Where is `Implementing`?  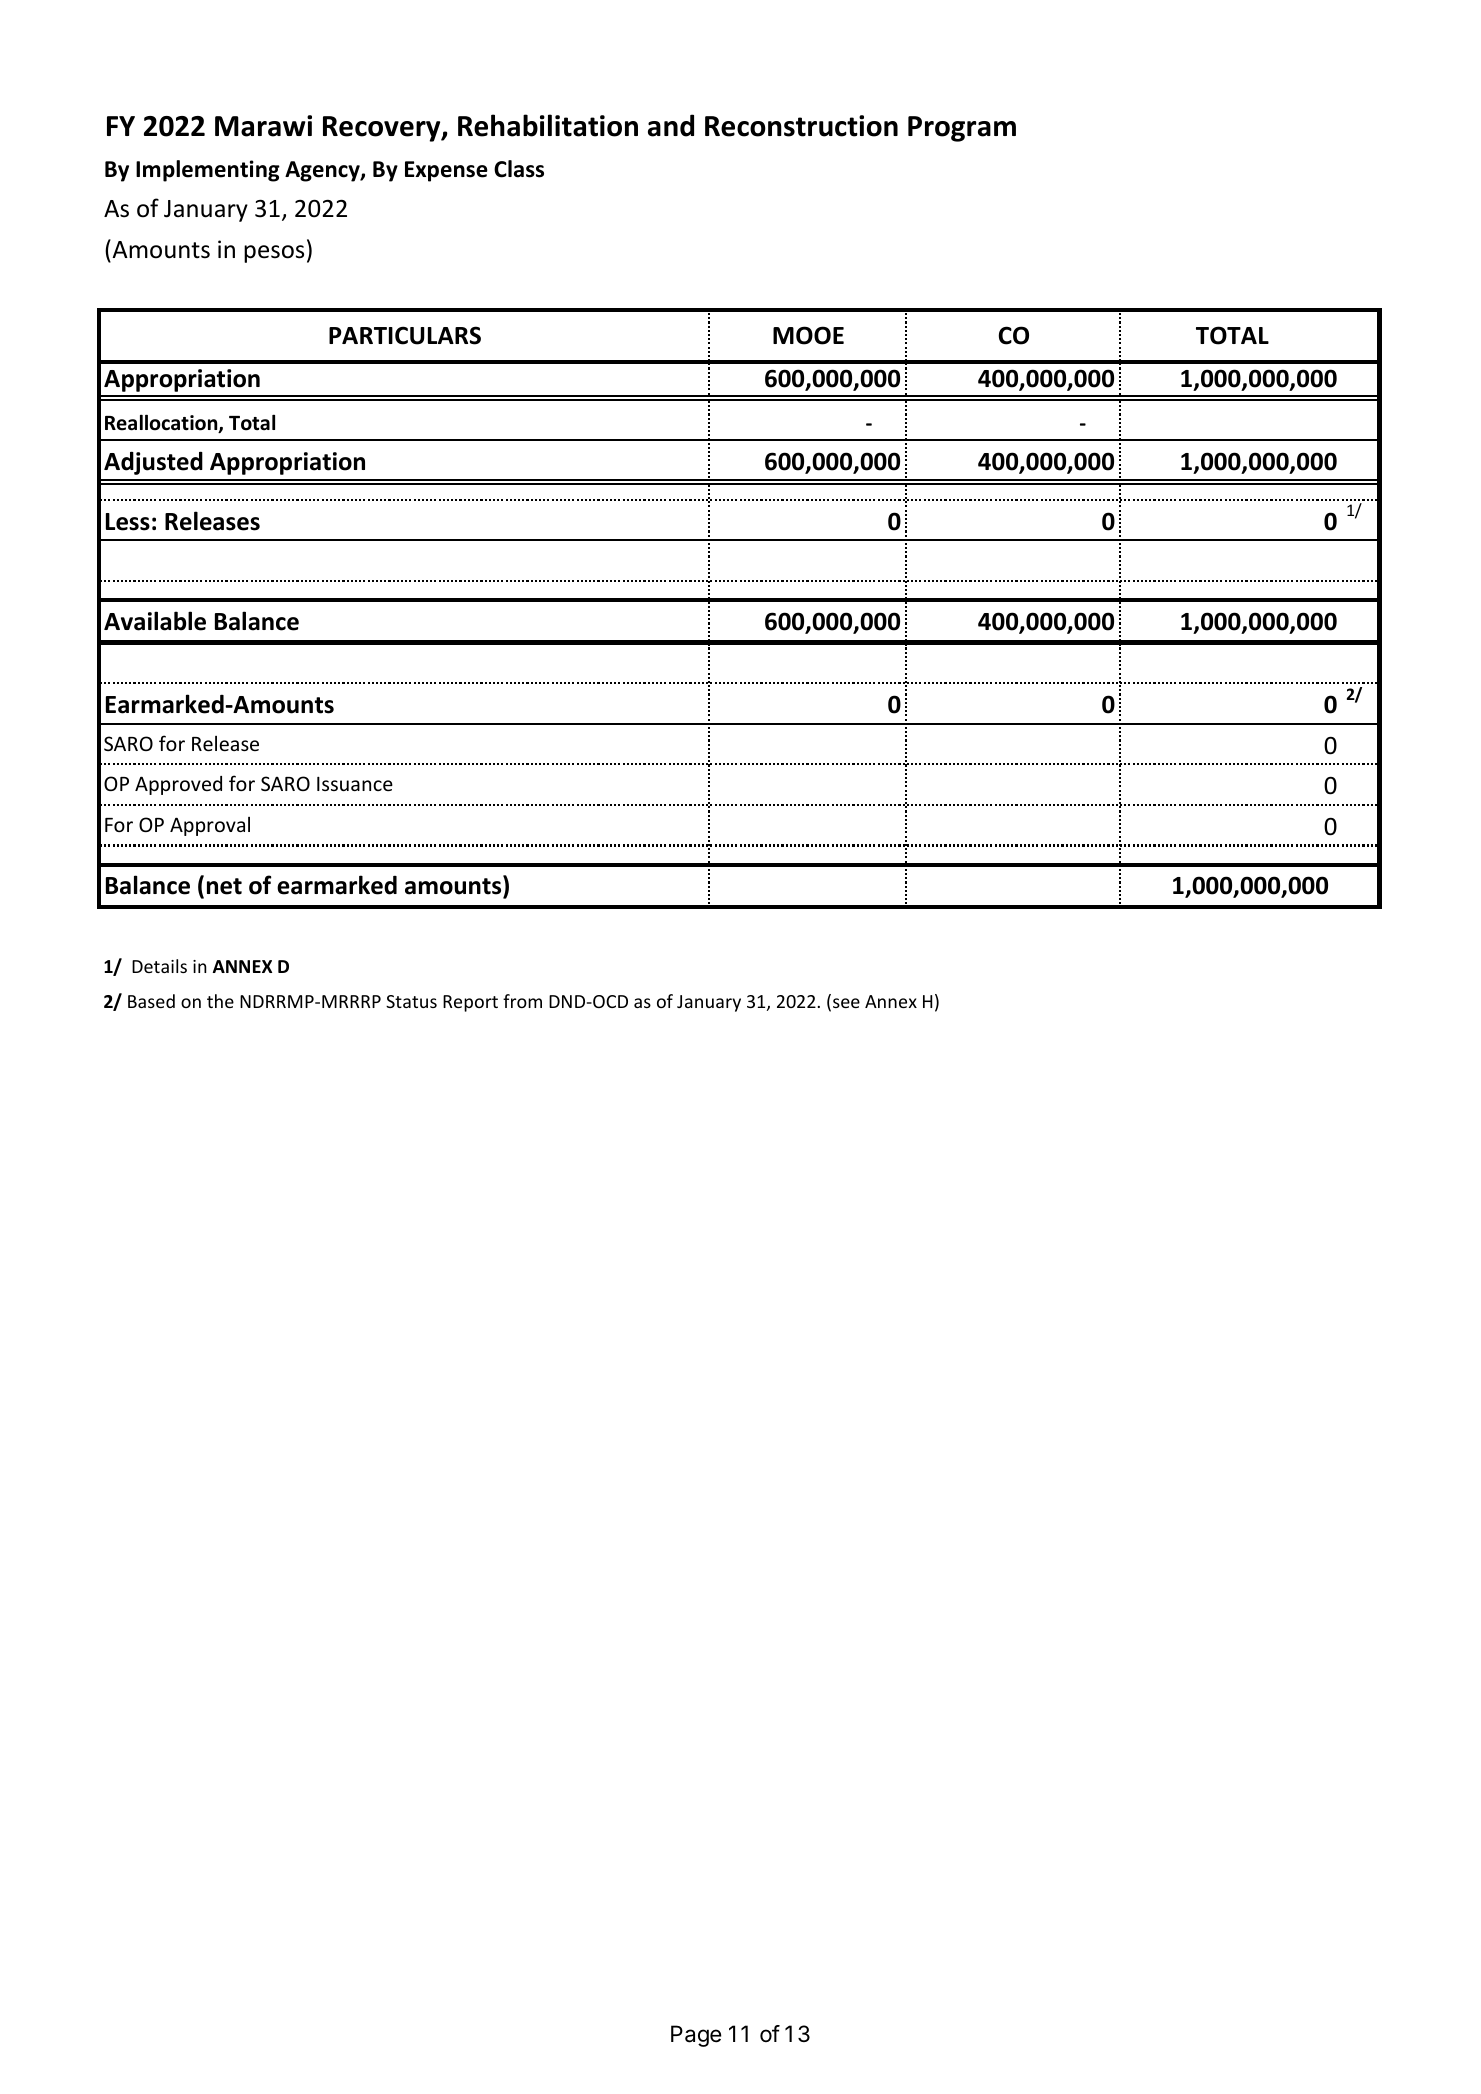 Implementing is located at coordinates (208, 171).
